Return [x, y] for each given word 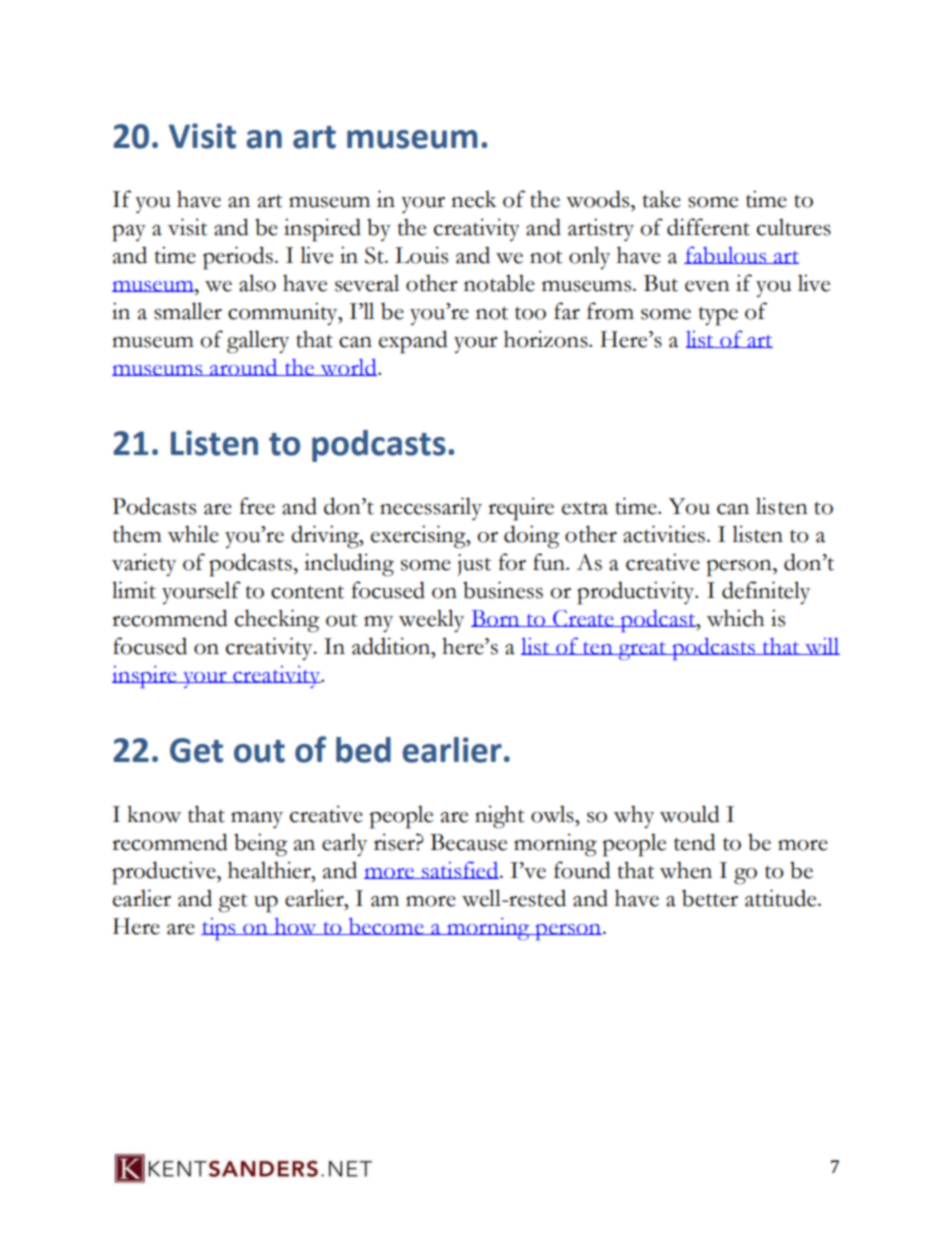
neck [474, 199]
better [710, 898]
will [821, 646]
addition [392, 646]
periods [238, 258]
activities [664, 534]
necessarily [431, 508]
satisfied [460, 870]
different [708, 227]
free [257, 506]
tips [219, 929]
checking [277, 621]
